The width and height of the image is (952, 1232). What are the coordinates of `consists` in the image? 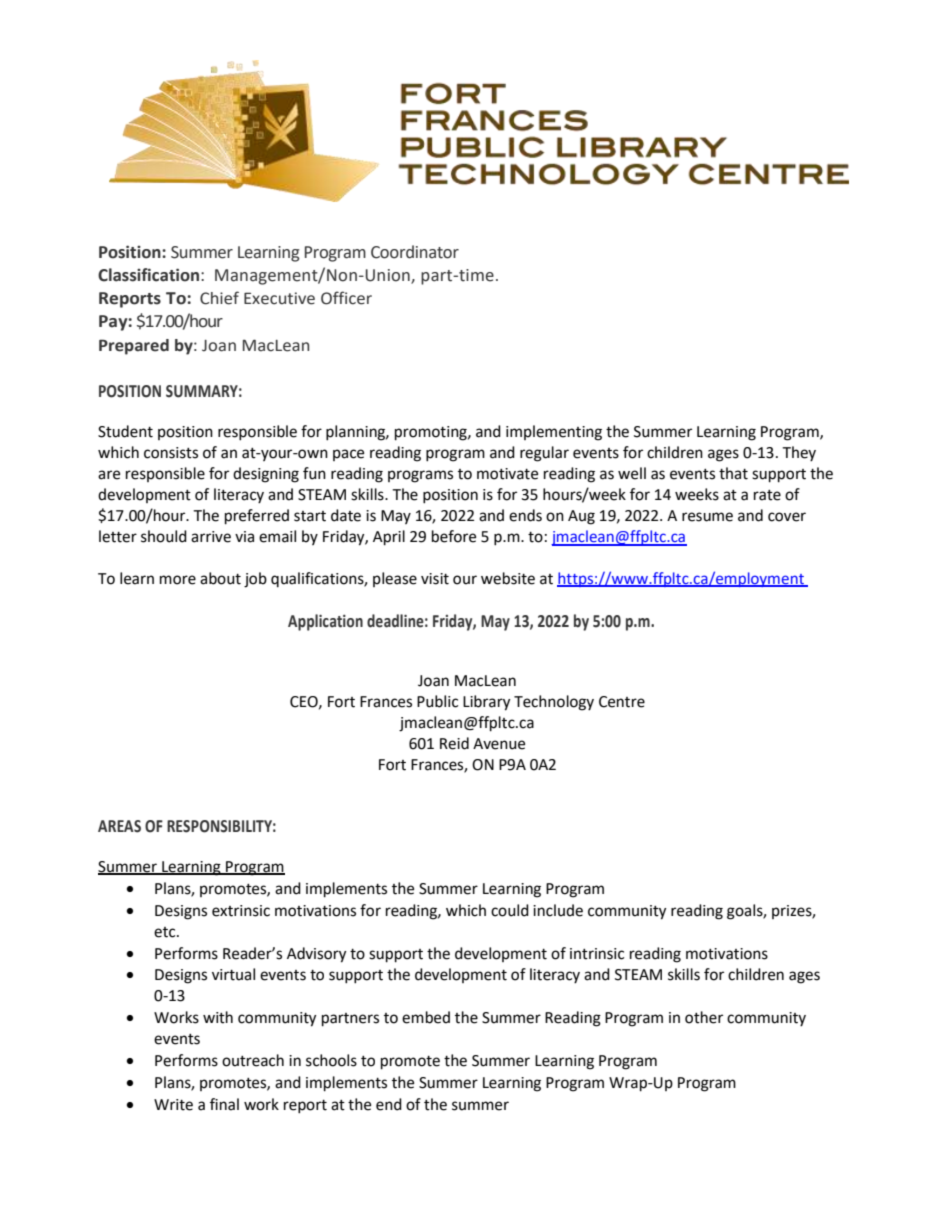 It's located at (171, 453).
